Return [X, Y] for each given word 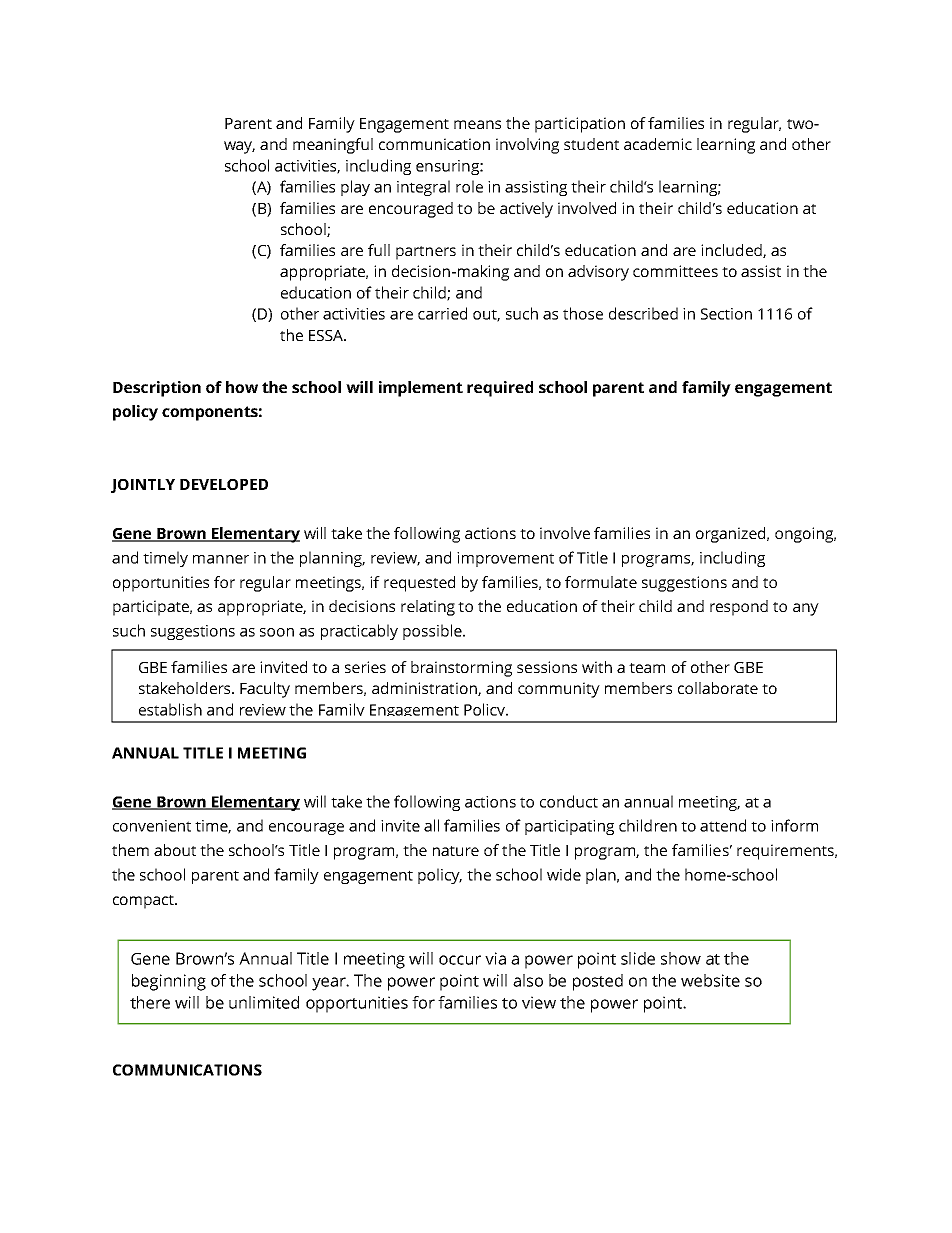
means [477, 124]
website [710, 980]
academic [658, 144]
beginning [169, 982]
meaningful [333, 146]
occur [460, 960]
